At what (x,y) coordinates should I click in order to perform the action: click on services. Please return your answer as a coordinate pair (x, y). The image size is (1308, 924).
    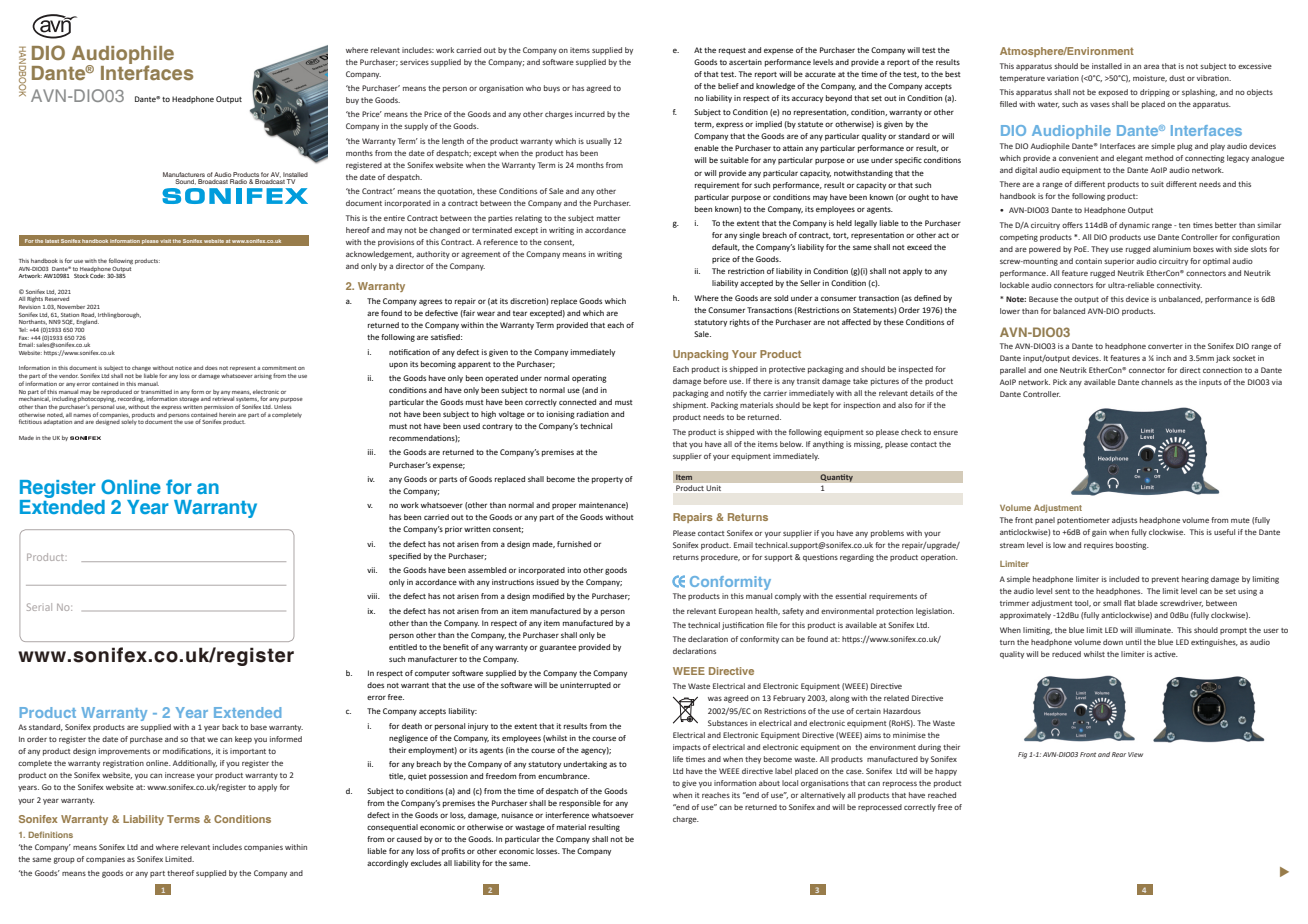
    Looking at the image, I should click on (414, 62).
